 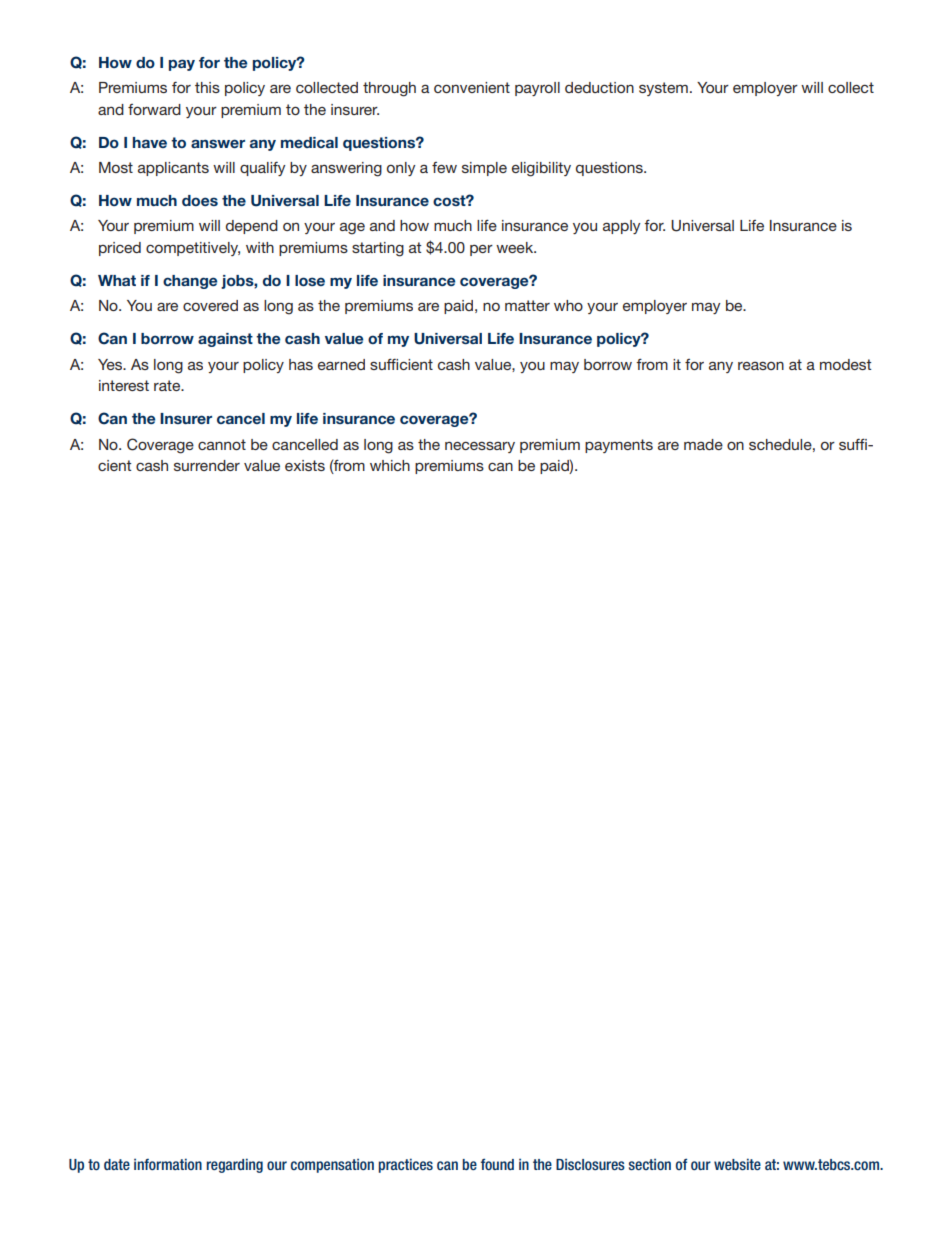 What do you see at coordinates (703, 444) in the image?
I see `made` at bounding box center [703, 444].
